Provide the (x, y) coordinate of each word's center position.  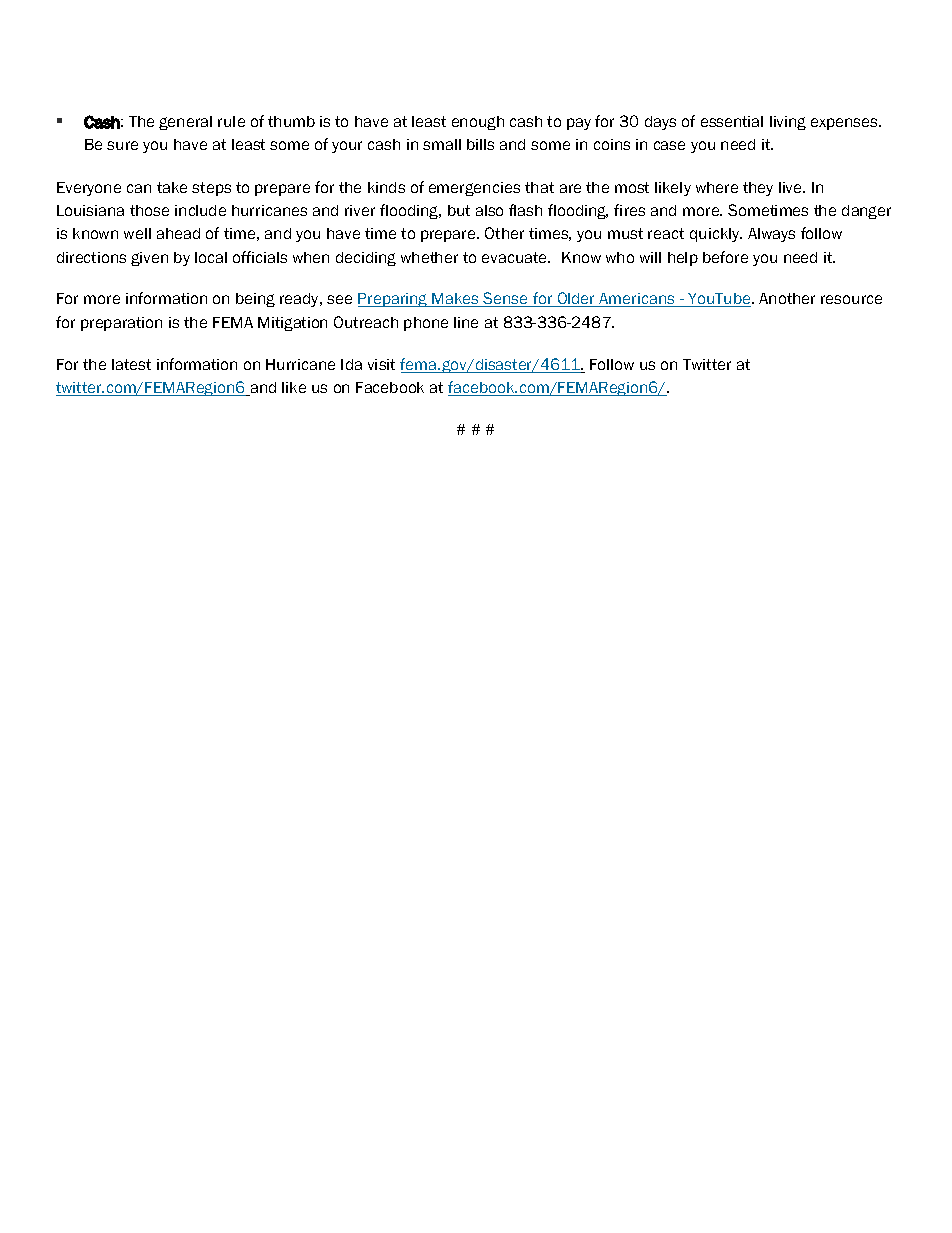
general (185, 123)
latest (131, 364)
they (758, 189)
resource (851, 299)
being (255, 300)
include (200, 210)
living (788, 123)
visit (381, 364)
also (489, 210)
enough (478, 123)
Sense (506, 299)
